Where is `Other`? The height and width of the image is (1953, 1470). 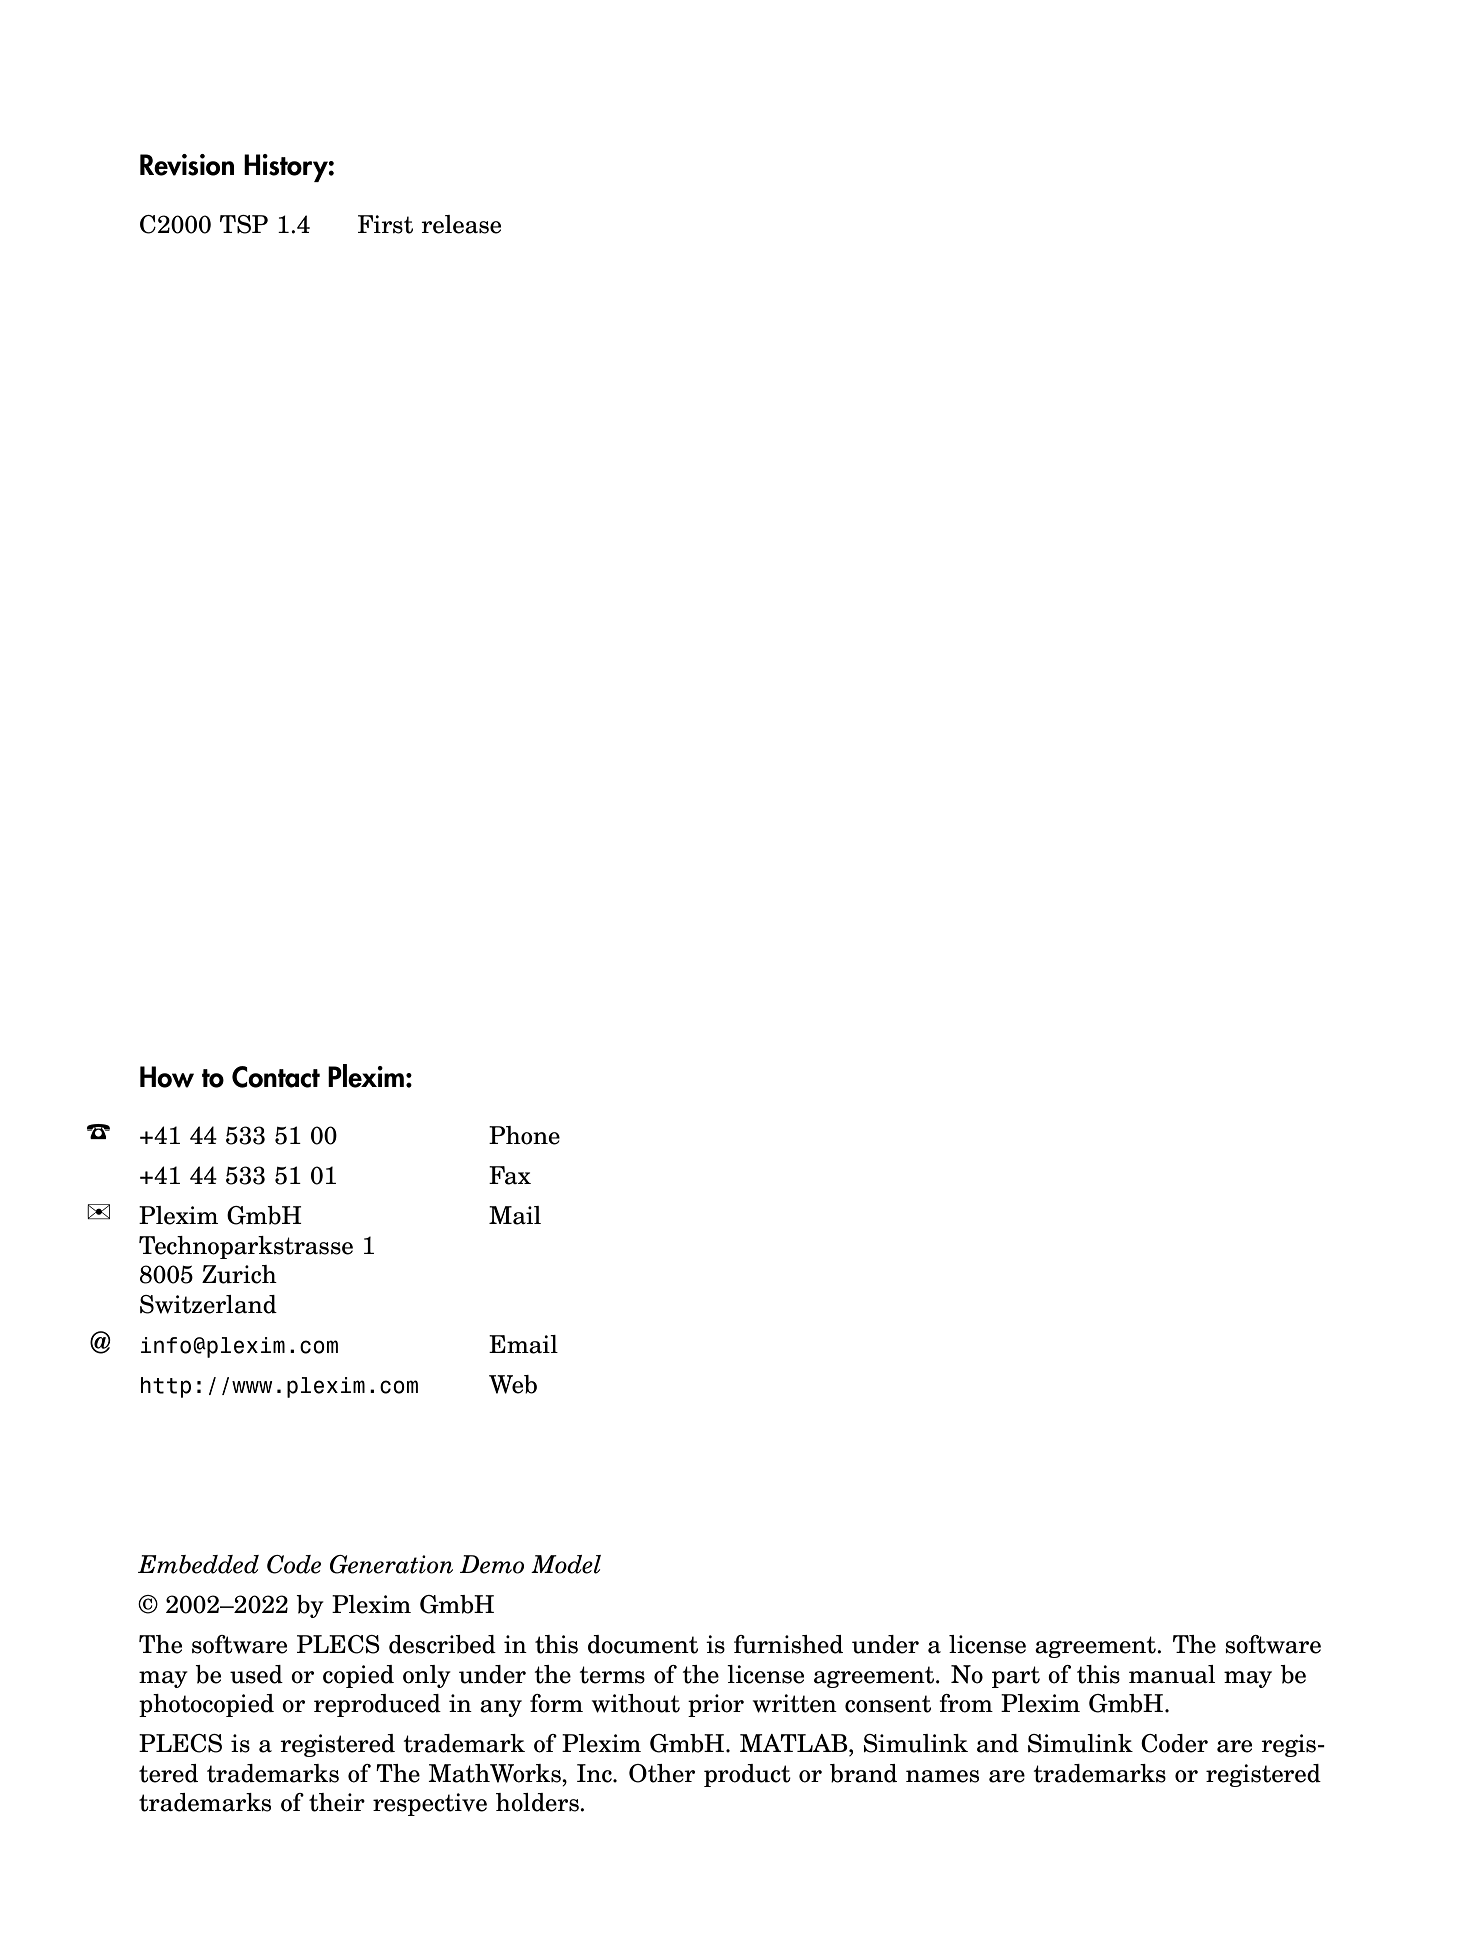
Other is located at coordinates (662, 1773).
